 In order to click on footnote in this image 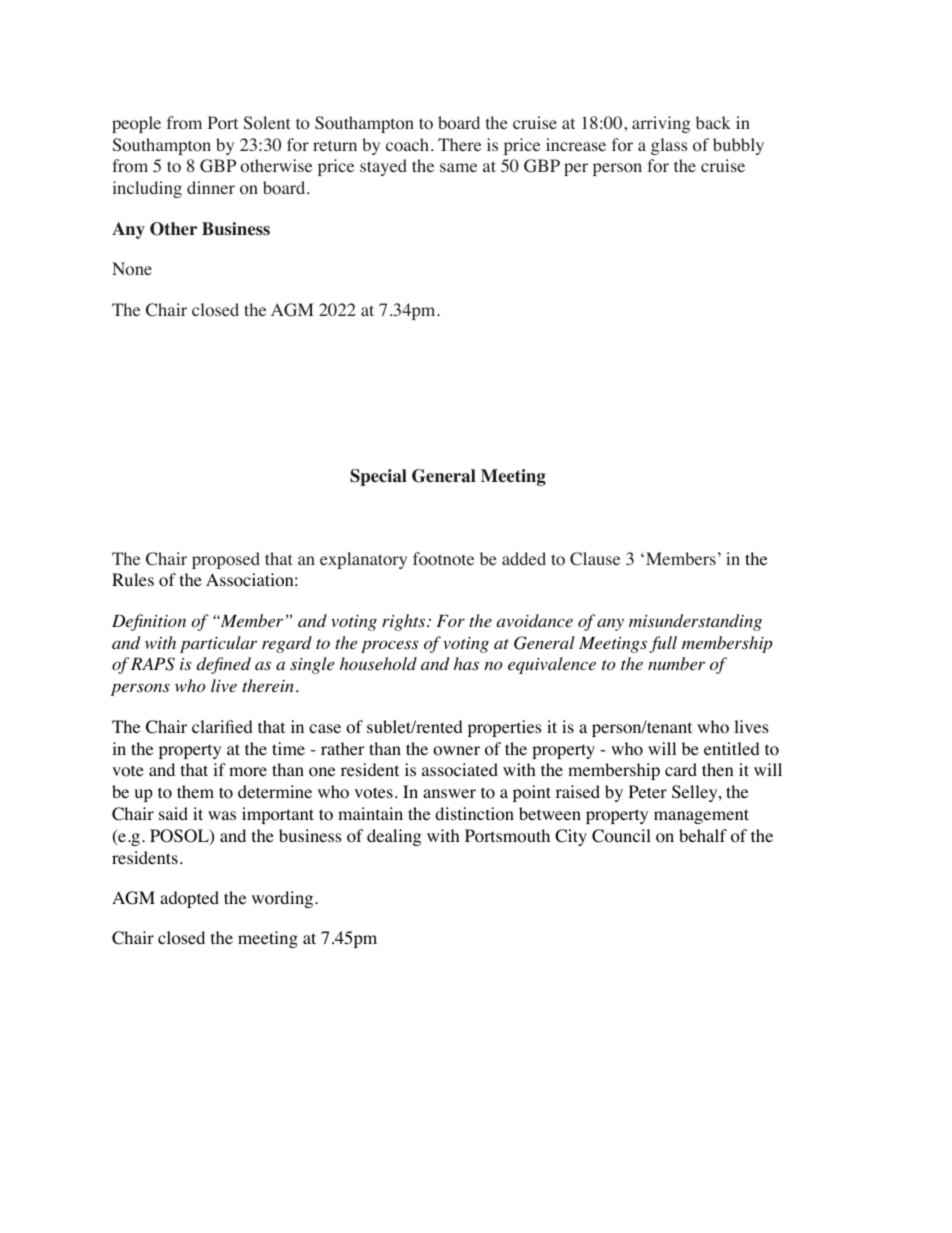, I will do `click(443, 559)`.
